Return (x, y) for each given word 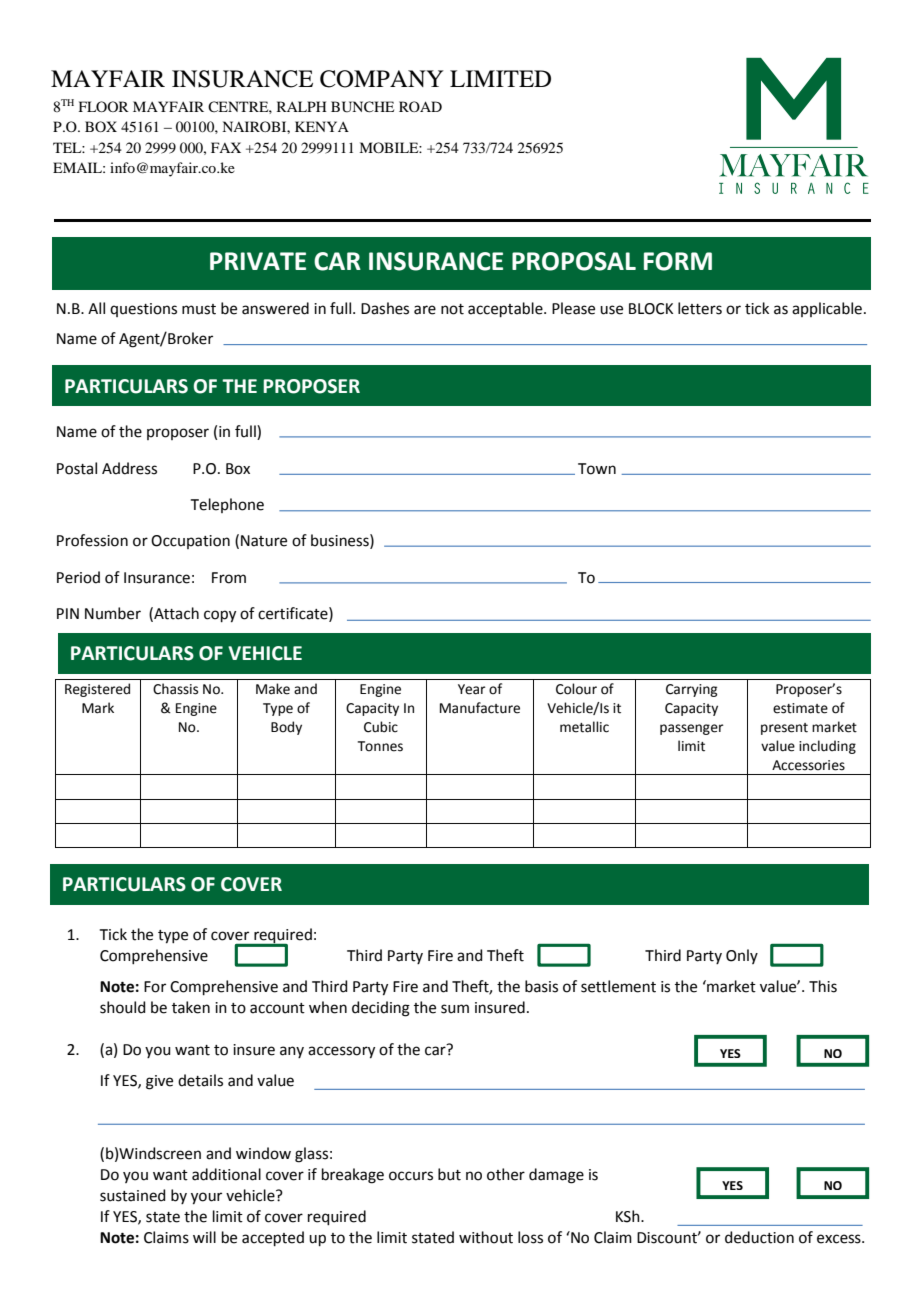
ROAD (420, 106)
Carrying (691, 690)
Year (472, 689)
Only (742, 956)
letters (700, 308)
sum (455, 1009)
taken (191, 1007)
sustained (133, 1195)
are (425, 310)
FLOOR (104, 106)
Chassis (175, 689)
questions (143, 310)
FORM (678, 261)
